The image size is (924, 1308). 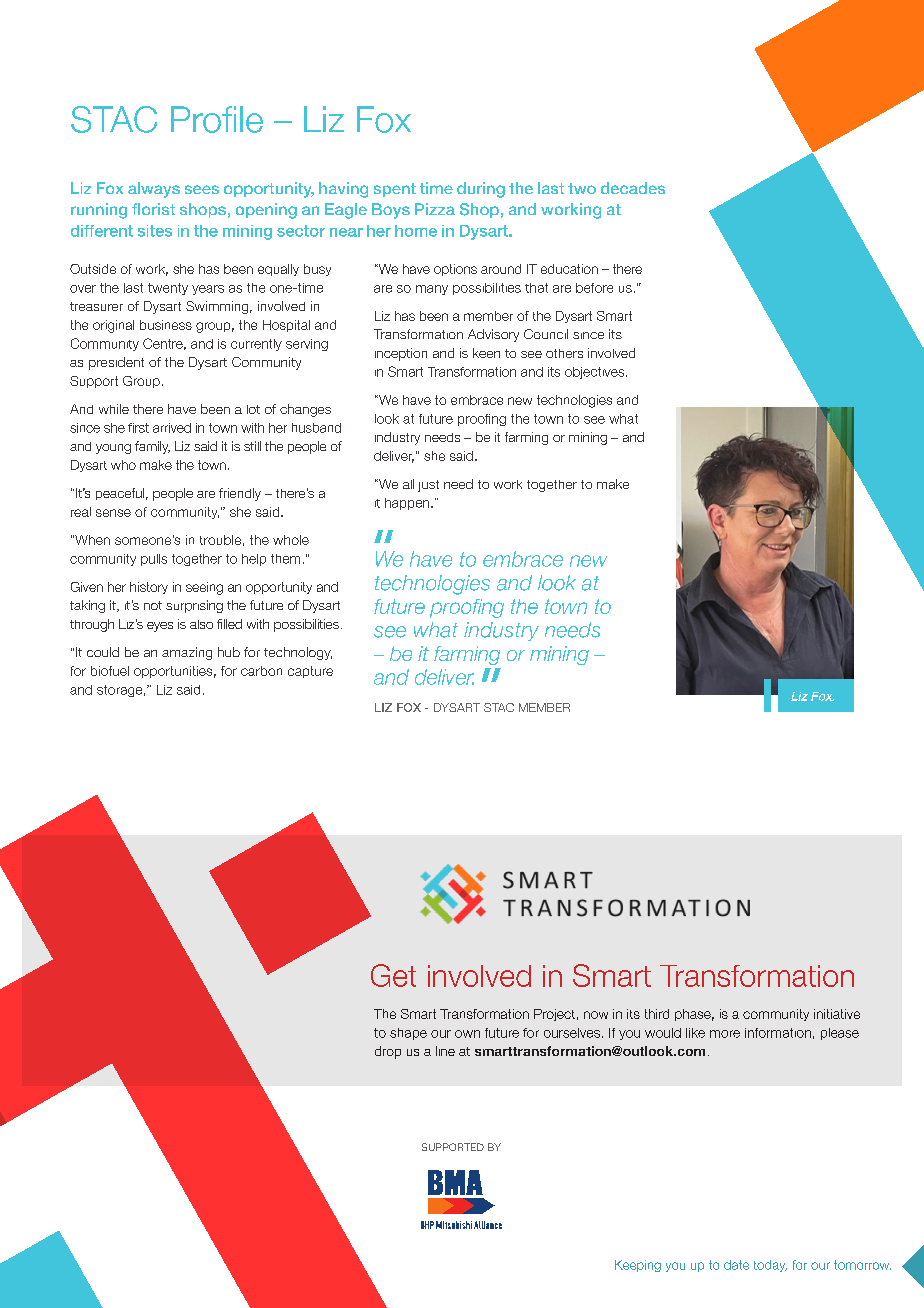 What do you see at coordinates (633, 188) in the document?
I see `decades` at bounding box center [633, 188].
